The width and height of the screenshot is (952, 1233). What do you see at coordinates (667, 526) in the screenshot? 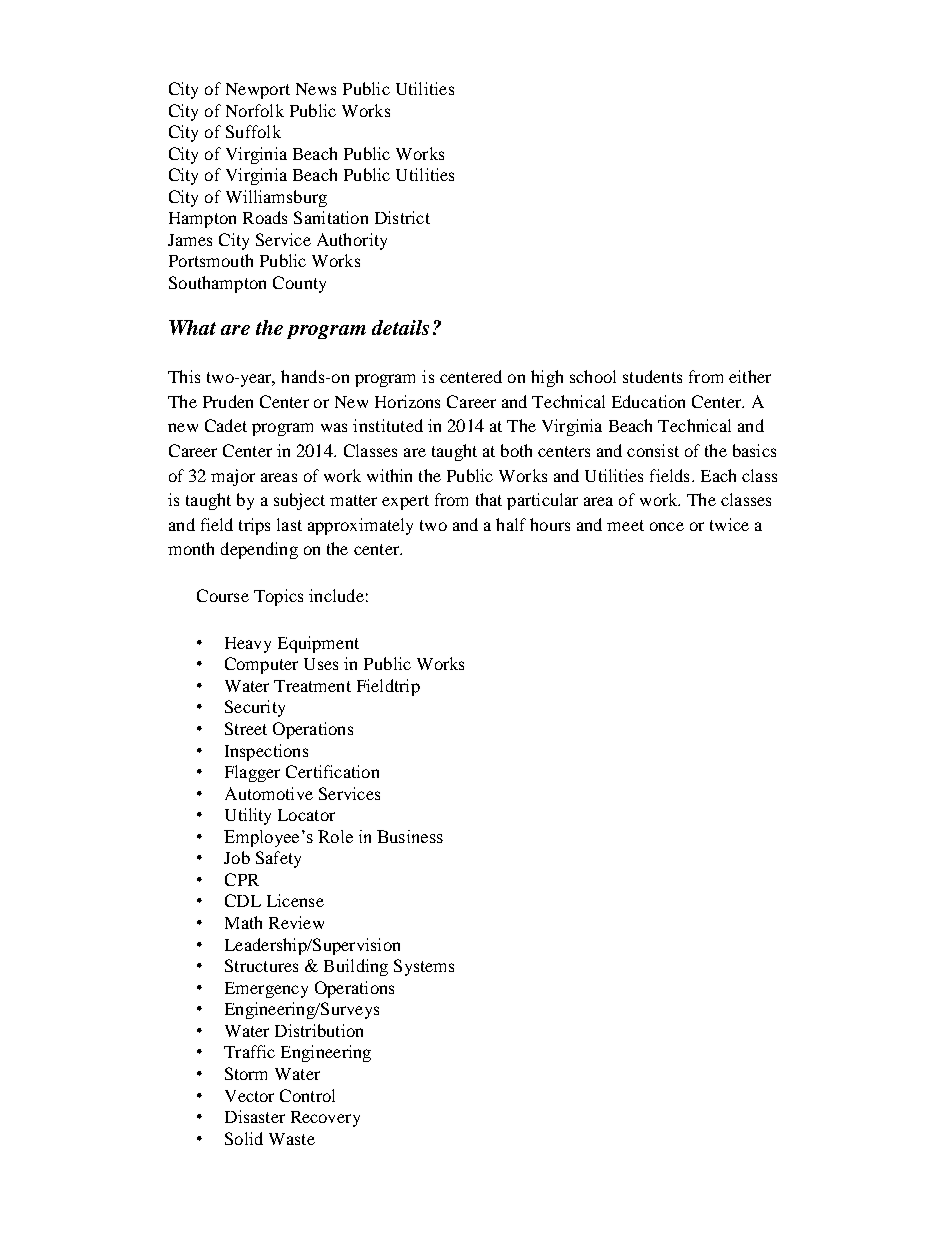
I see `once` at bounding box center [667, 526].
